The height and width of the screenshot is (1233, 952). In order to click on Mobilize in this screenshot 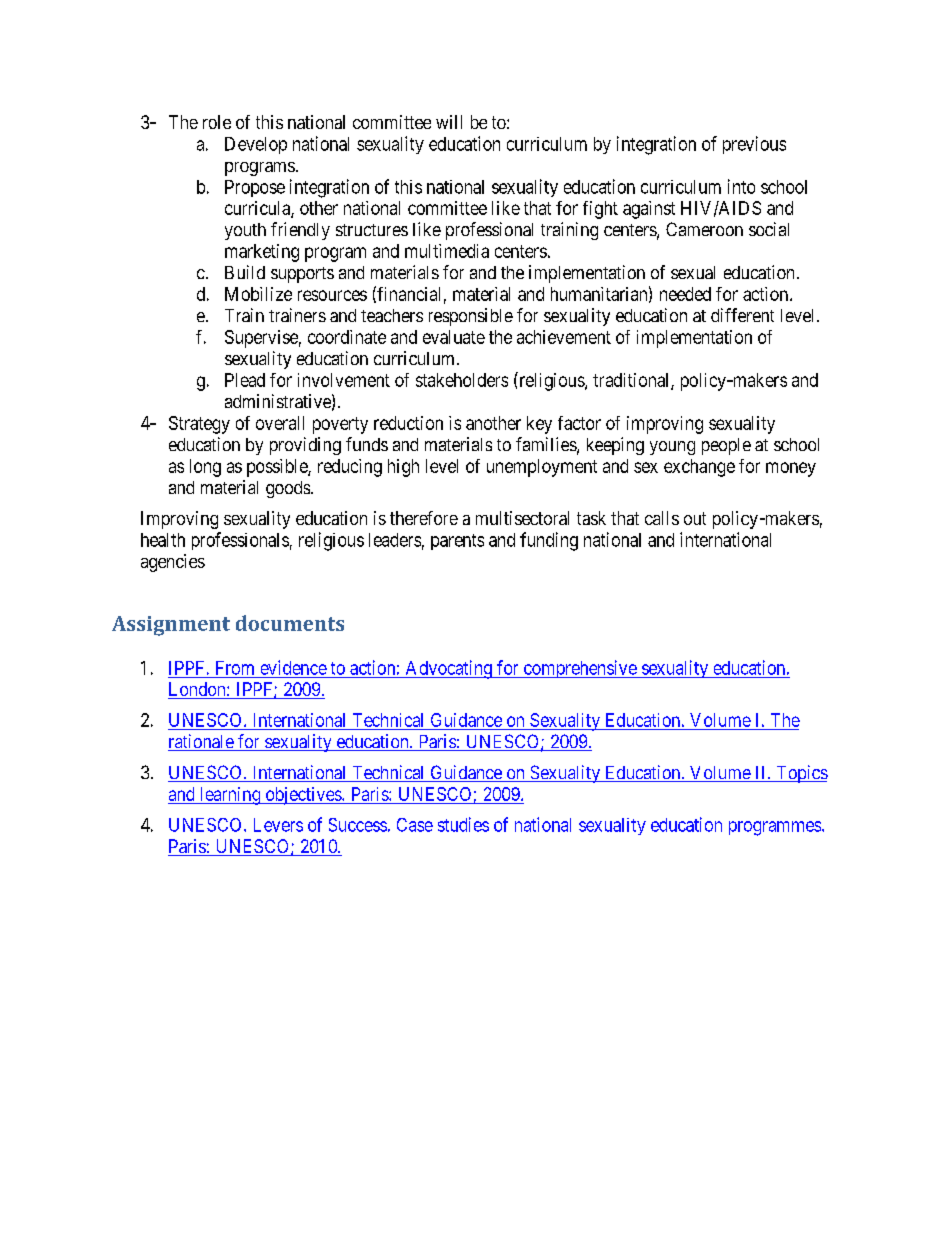, I will do `click(258, 294)`.
